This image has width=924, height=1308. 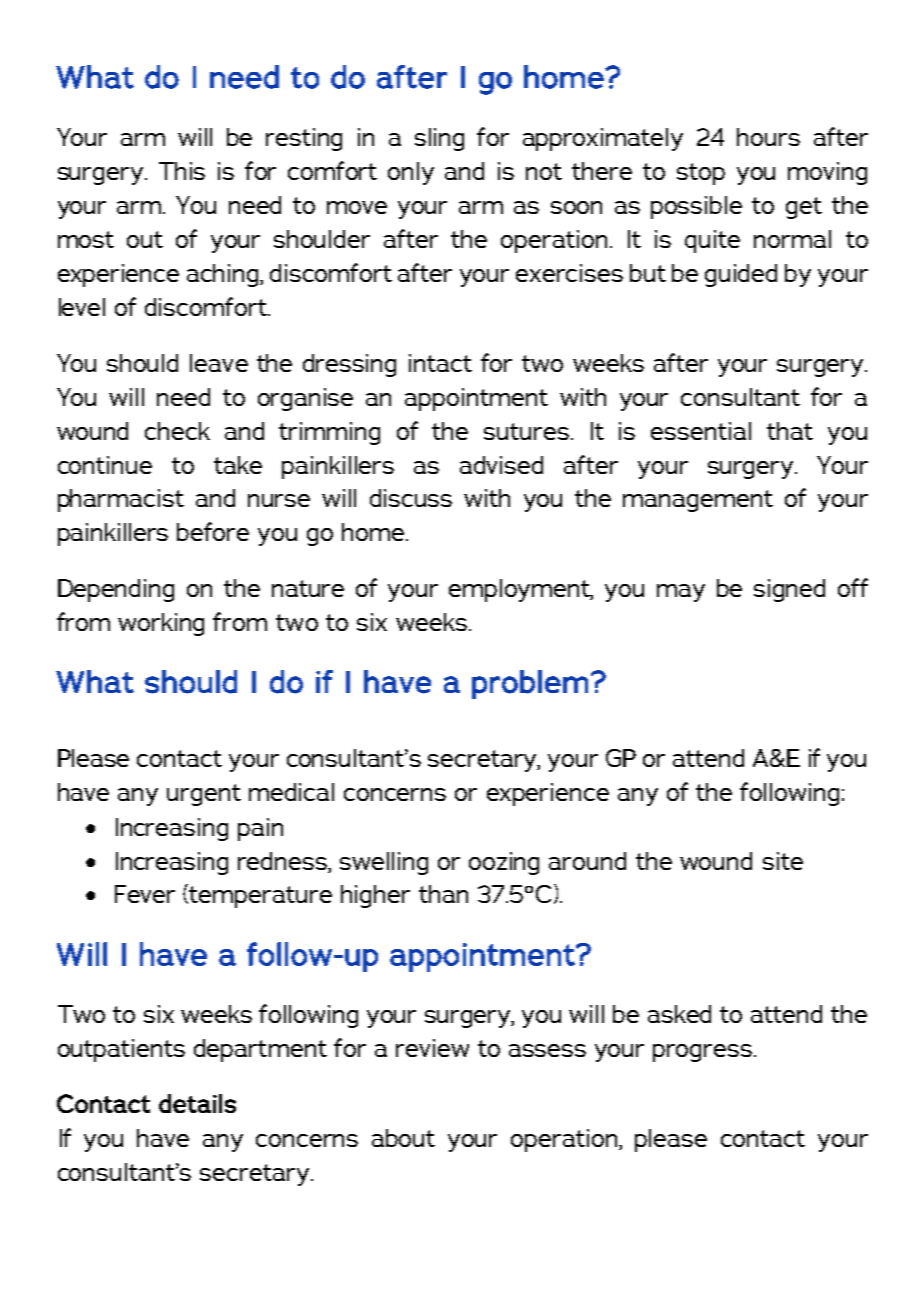 What do you see at coordinates (182, 171) in the image?
I see `This` at bounding box center [182, 171].
